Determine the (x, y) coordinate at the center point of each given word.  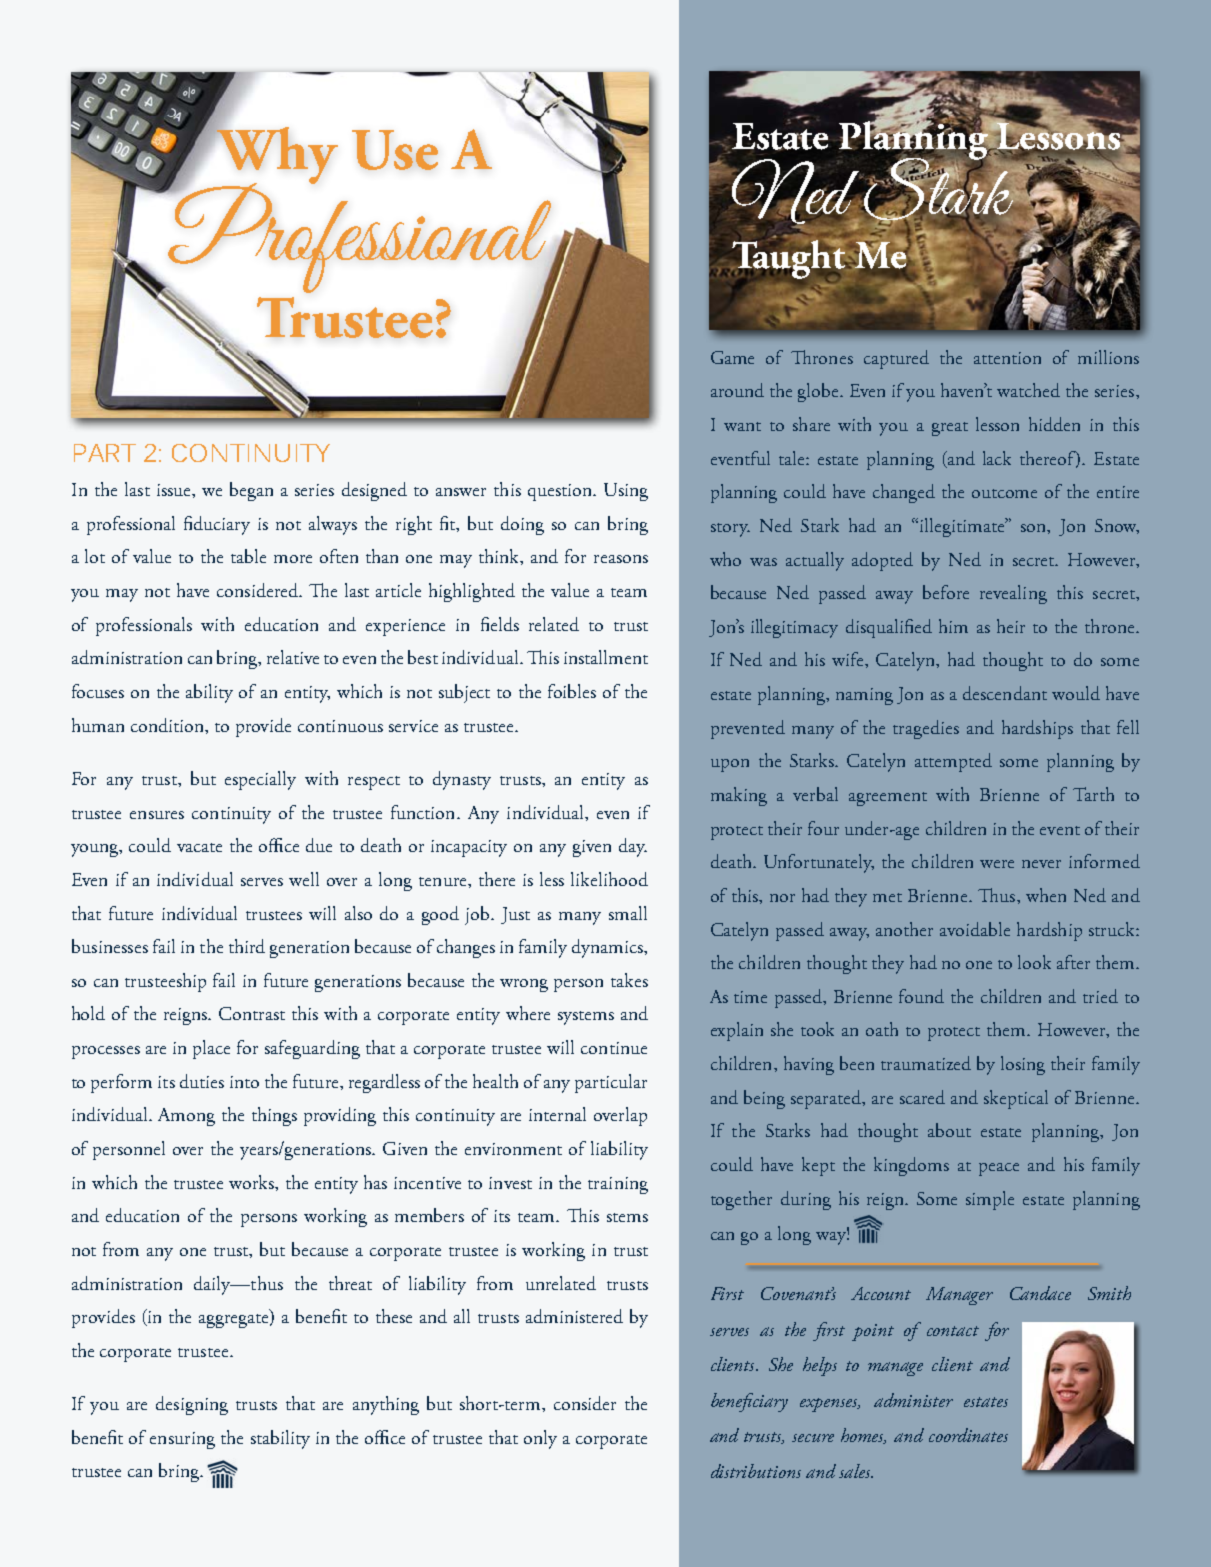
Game (732, 357)
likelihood (609, 879)
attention (1007, 358)
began (251, 491)
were (997, 864)
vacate (199, 847)
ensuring (182, 1440)
